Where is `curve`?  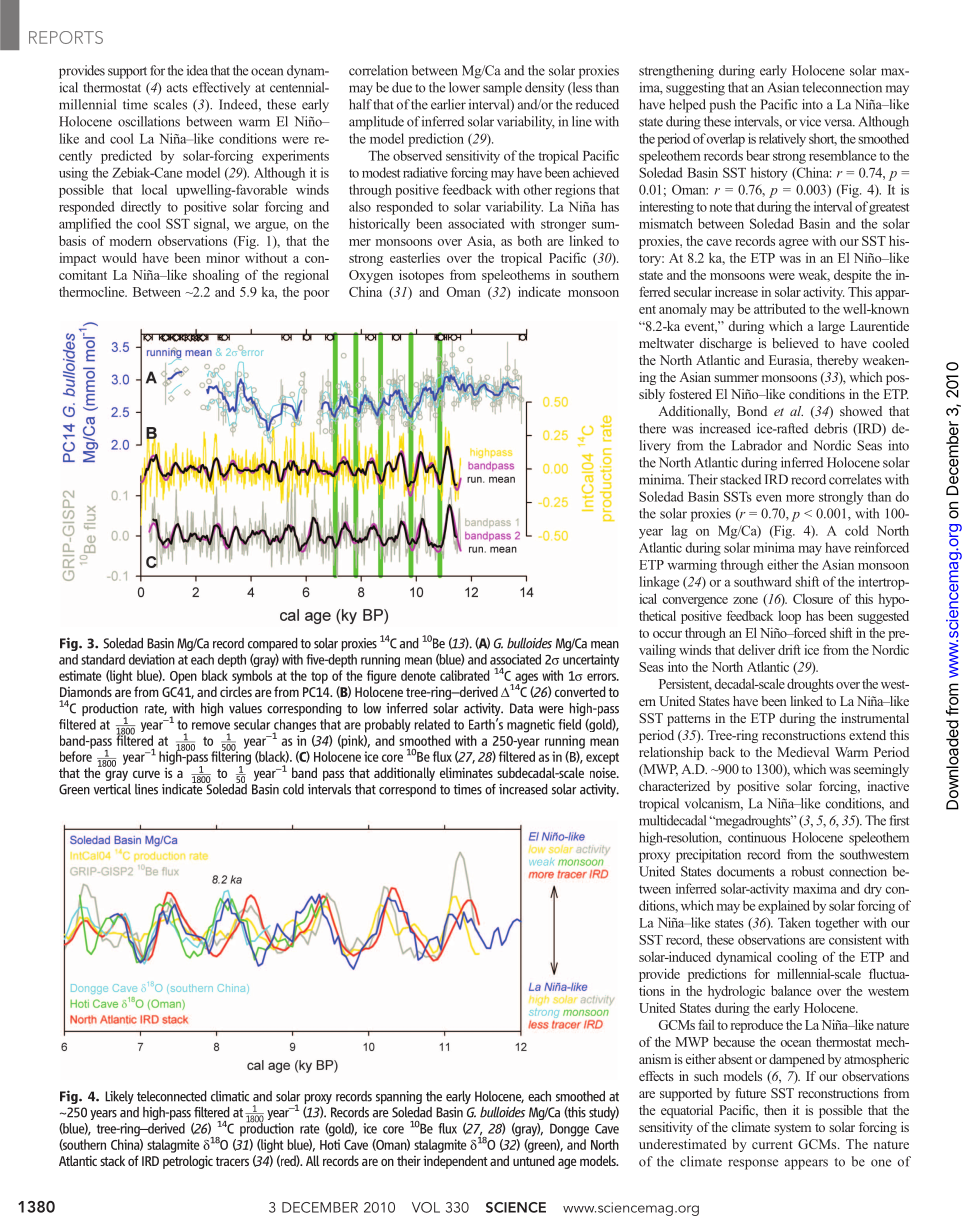 curve is located at coordinates (146, 774).
